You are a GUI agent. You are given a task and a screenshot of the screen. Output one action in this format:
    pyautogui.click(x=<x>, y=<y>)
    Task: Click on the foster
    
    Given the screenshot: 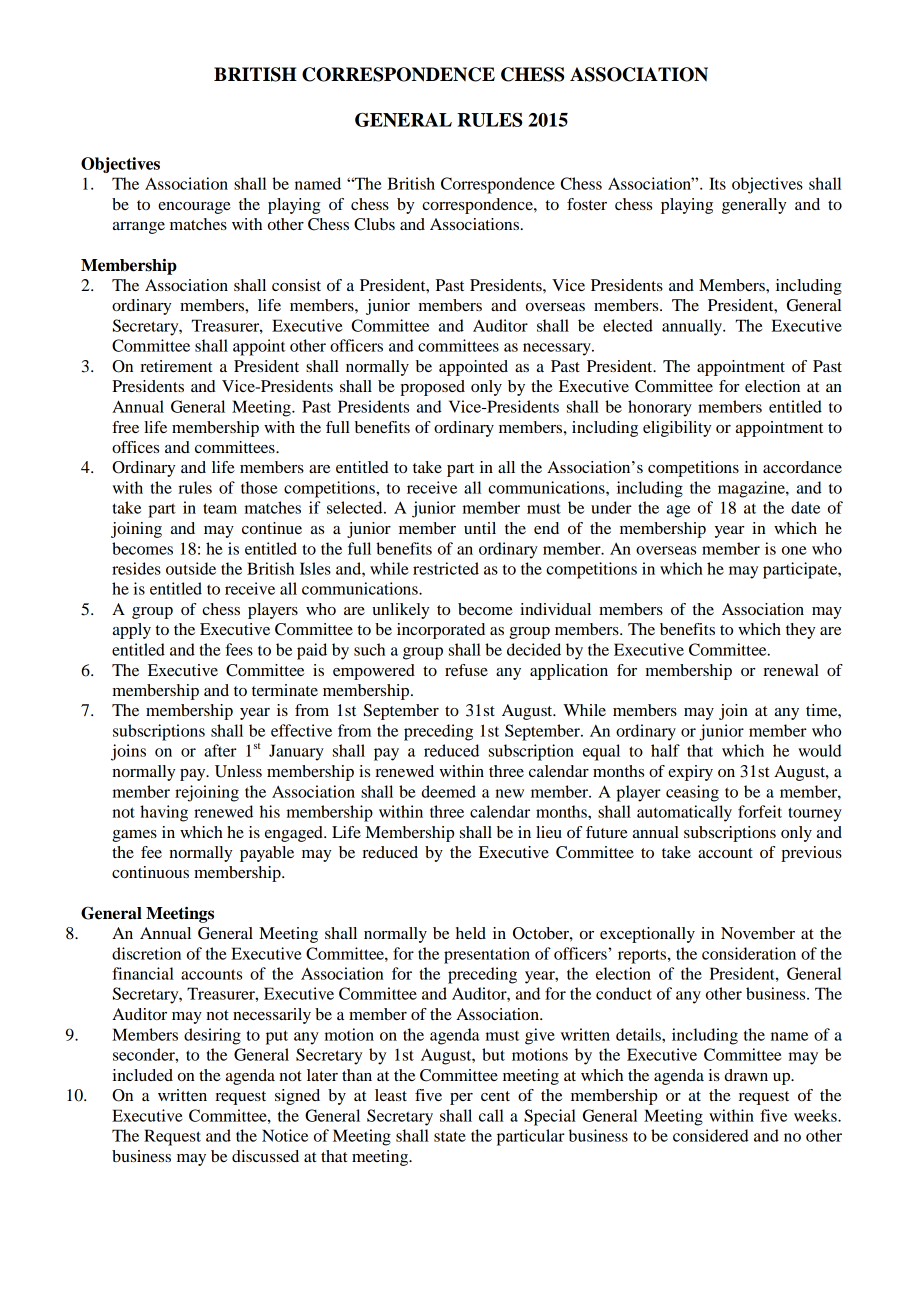 What is the action you would take?
    pyautogui.click(x=587, y=204)
